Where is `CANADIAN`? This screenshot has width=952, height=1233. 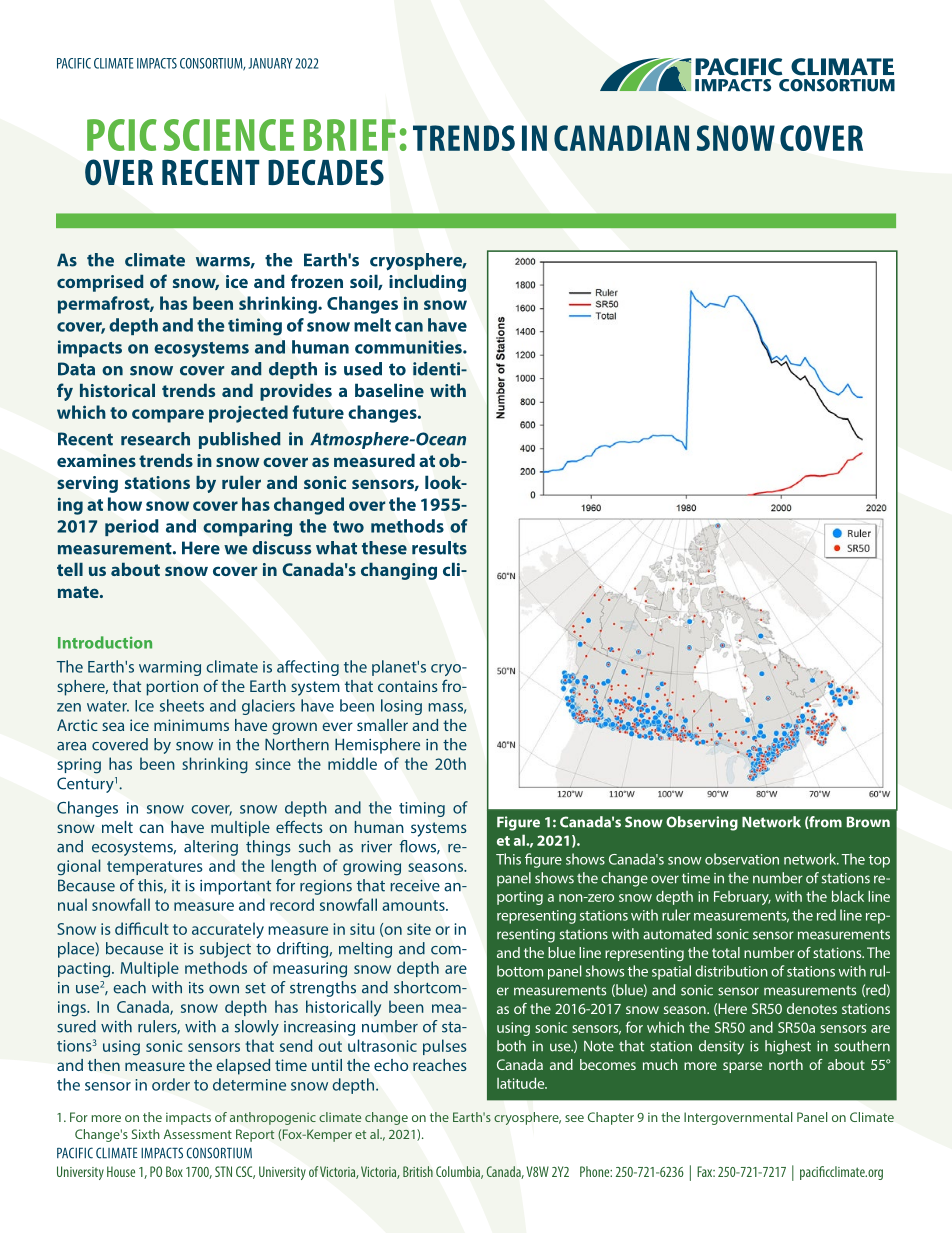 CANADIAN is located at coordinates (621, 138).
